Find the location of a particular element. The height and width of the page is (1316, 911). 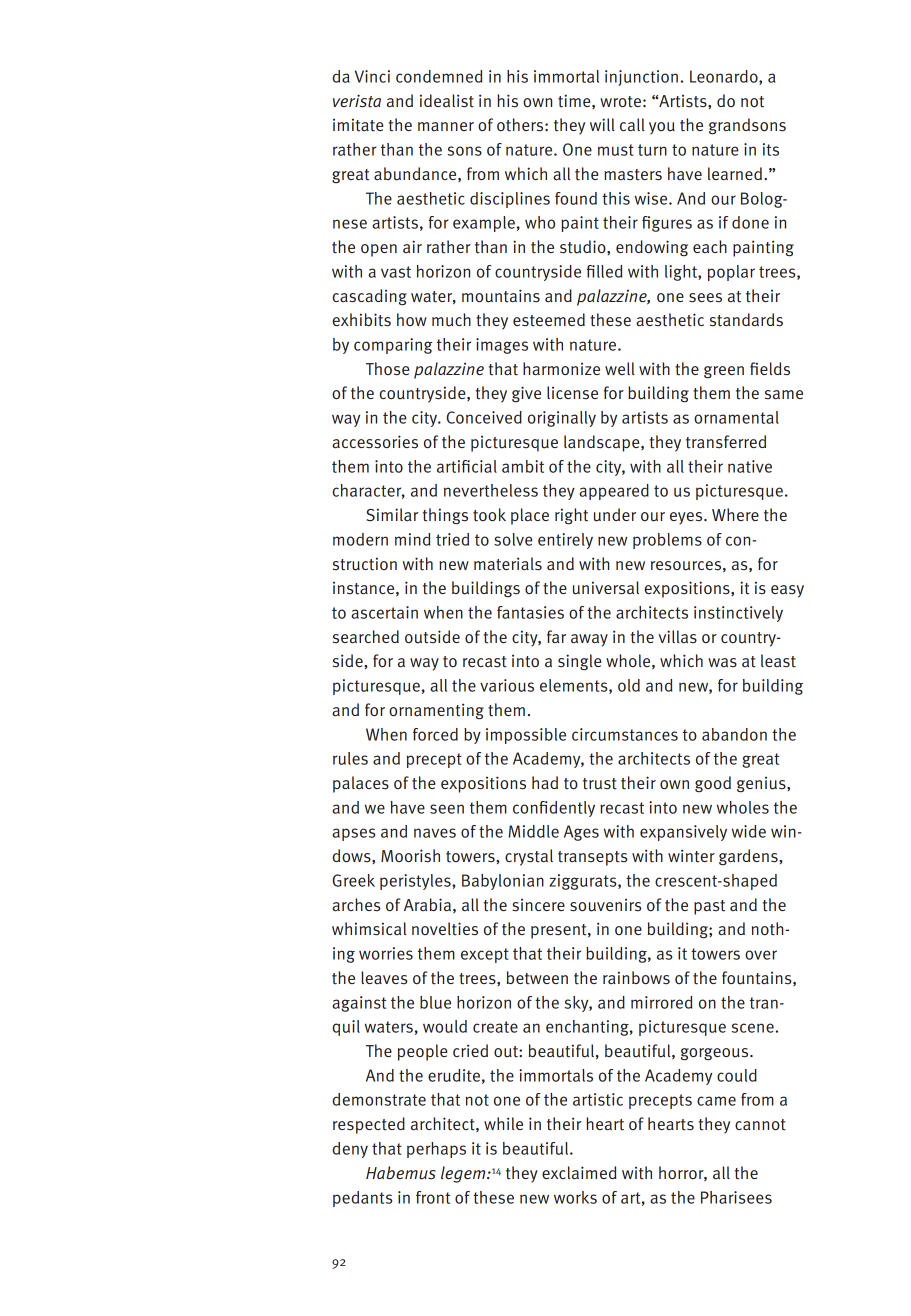

ascertain is located at coordinates (384, 612).
